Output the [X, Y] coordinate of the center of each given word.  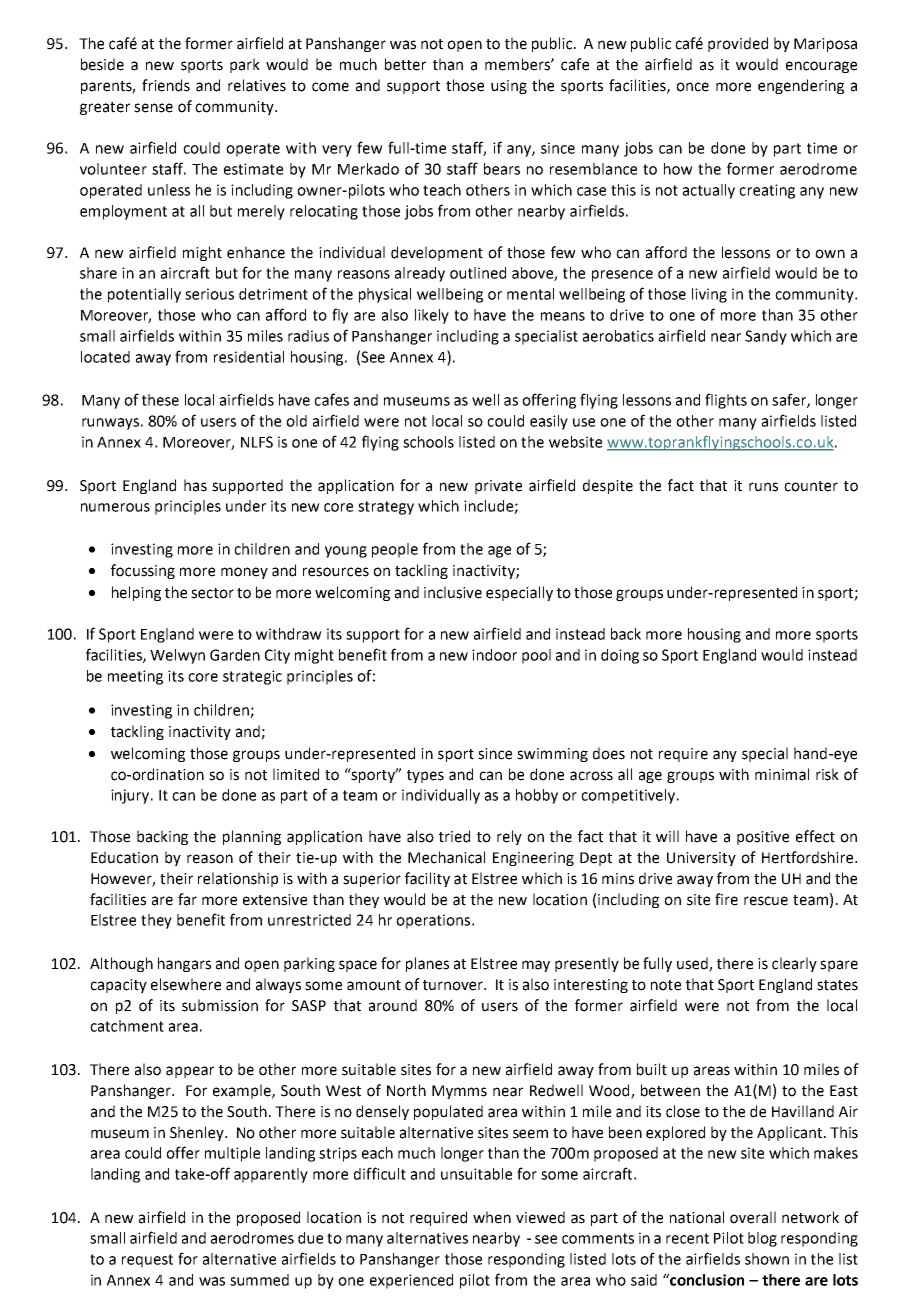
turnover [454, 985]
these [160, 400]
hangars [184, 964]
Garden [235, 655]
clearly [794, 964]
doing [620, 656]
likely [432, 316]
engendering [801, 86]
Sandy [766, 337]
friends [166, 85]
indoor [494, 655]
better [405, 64]
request [147, 1261]
